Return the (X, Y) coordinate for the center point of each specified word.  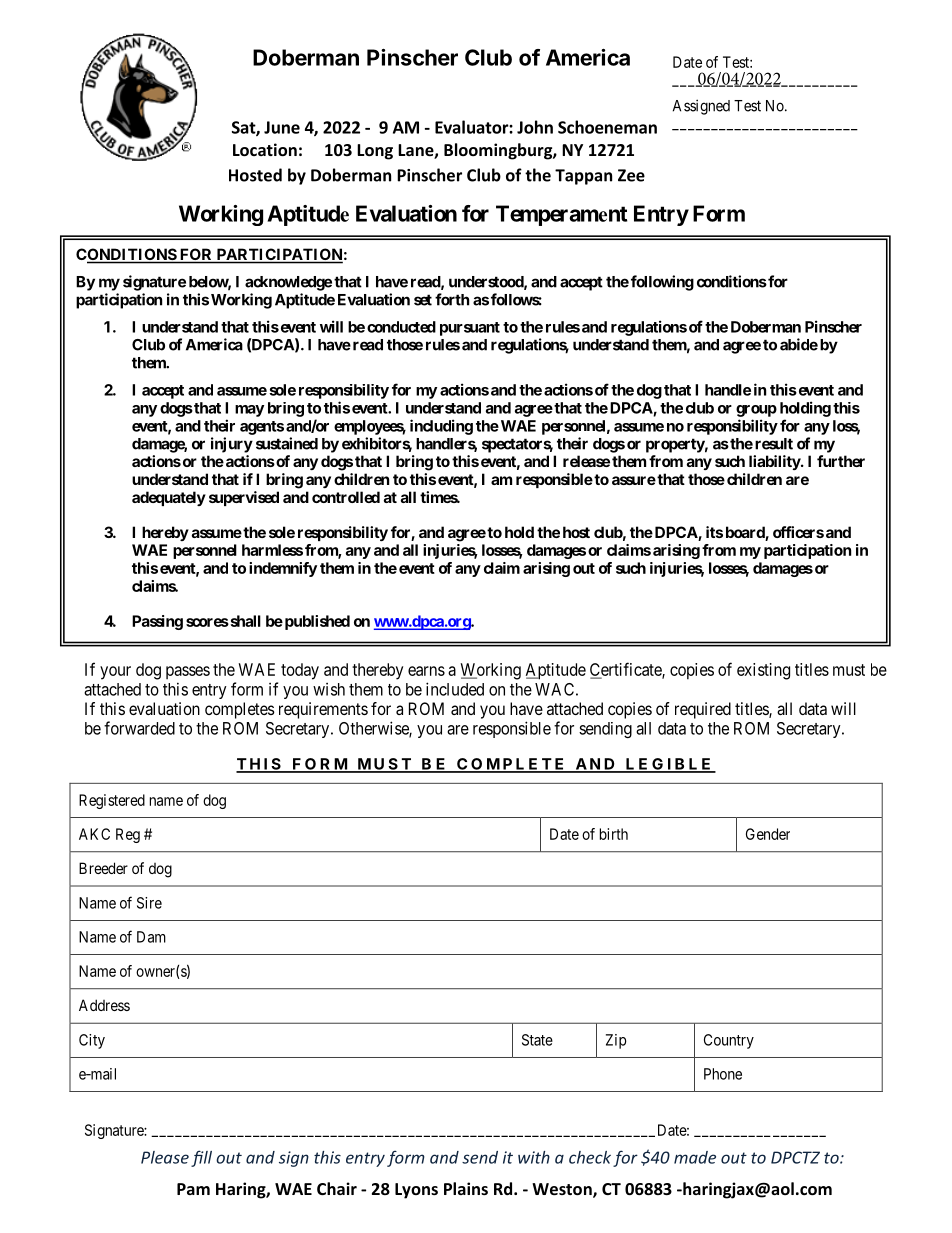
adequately (169, 498)
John (535, 127)
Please (165, 1157)
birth (614, 834)
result (774, 444)
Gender (768, 834)
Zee (631, 175)
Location (265, 149)
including (441, 427)
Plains (466, 1188)
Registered (112, 801)
